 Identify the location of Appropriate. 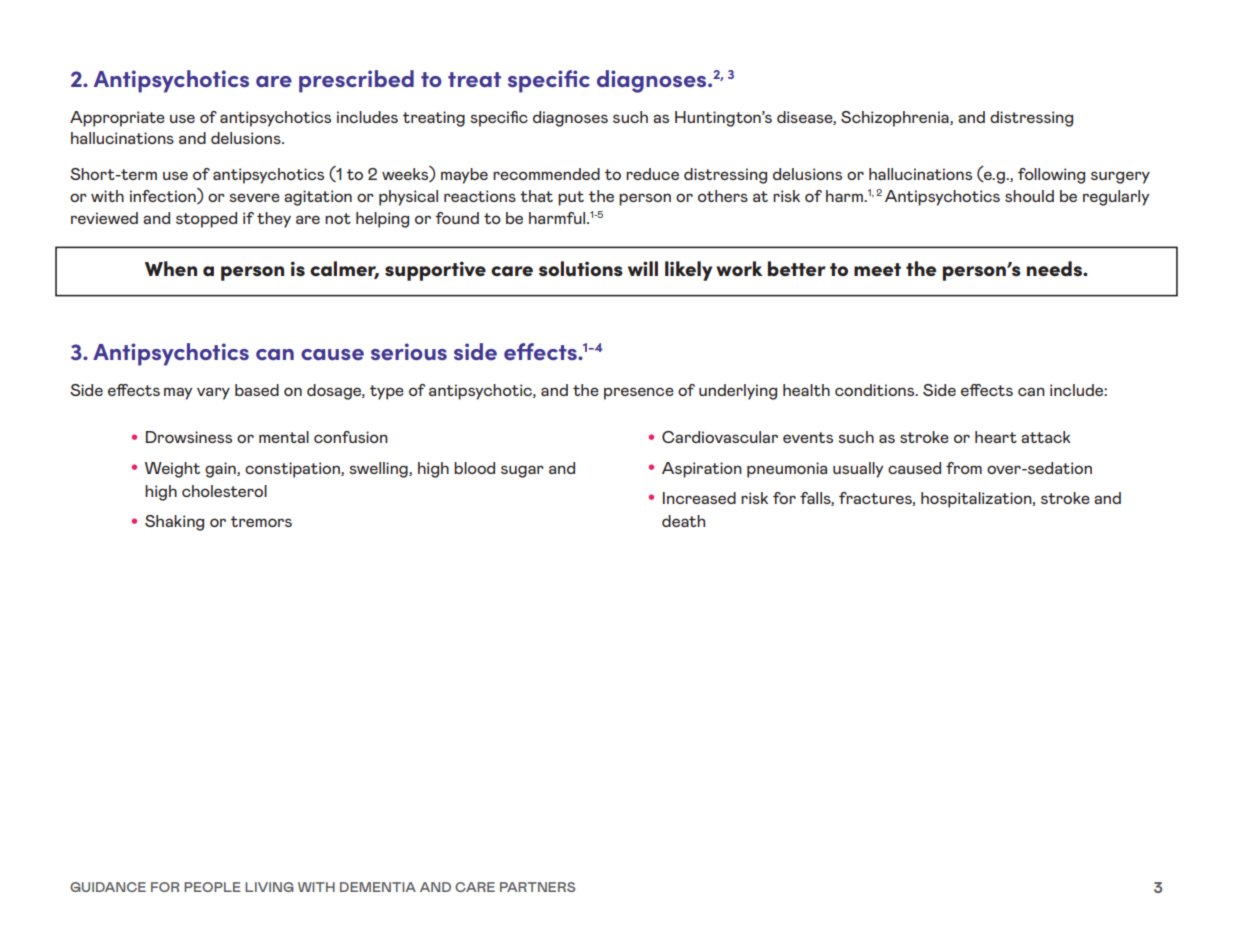
(117, 119).
